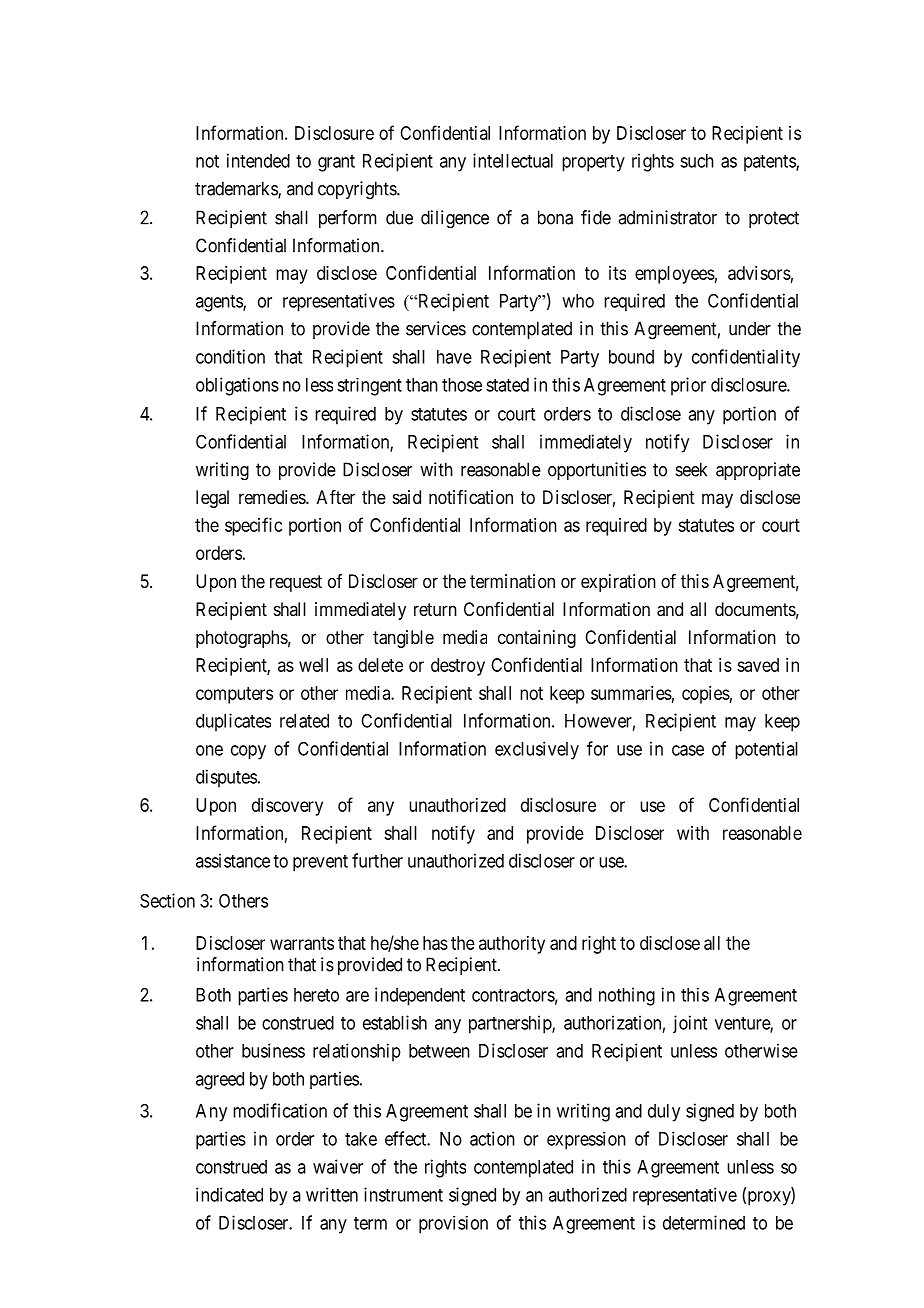 The image size is (924, 1308). What do you see at coordinates (458, 667) in the page?
I see `destroy` at bounding box center [458, 667].
